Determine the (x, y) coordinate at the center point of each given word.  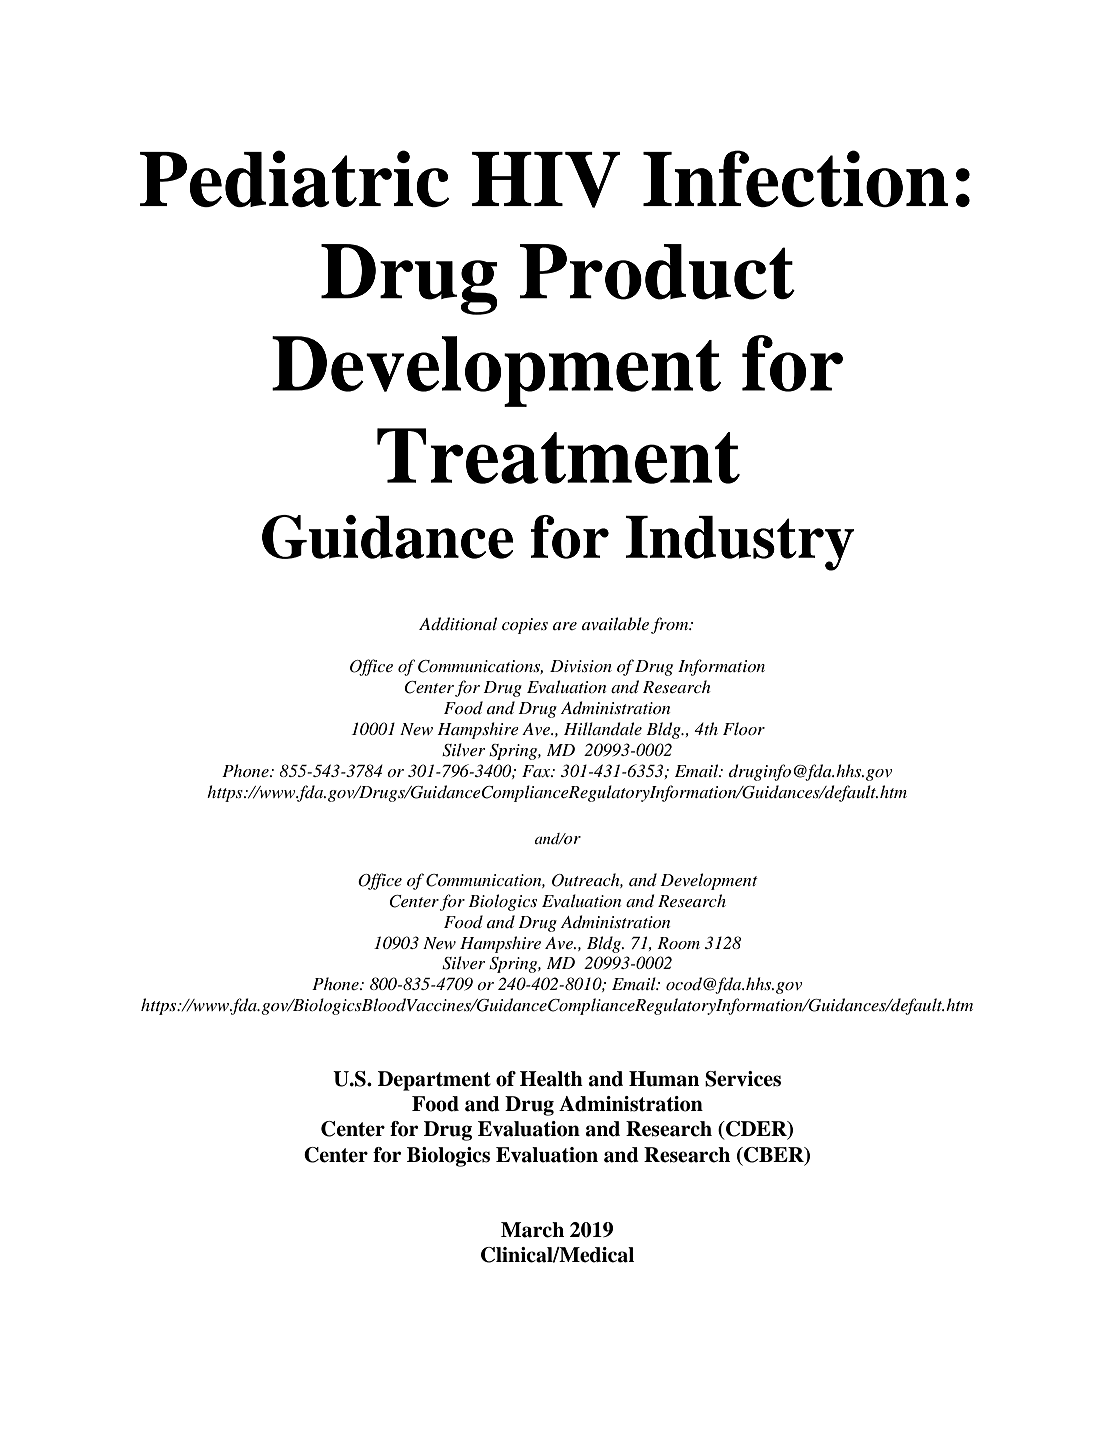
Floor (744, 728)
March (532, 1230)
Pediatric (294, 178)
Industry (740, 543)
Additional (458, 624)
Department (434, 1081)
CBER (774, 1155)
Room (678, 943)
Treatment (558, 456)
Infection (795, 178)
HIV (546, 180)
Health (551, 1079)
